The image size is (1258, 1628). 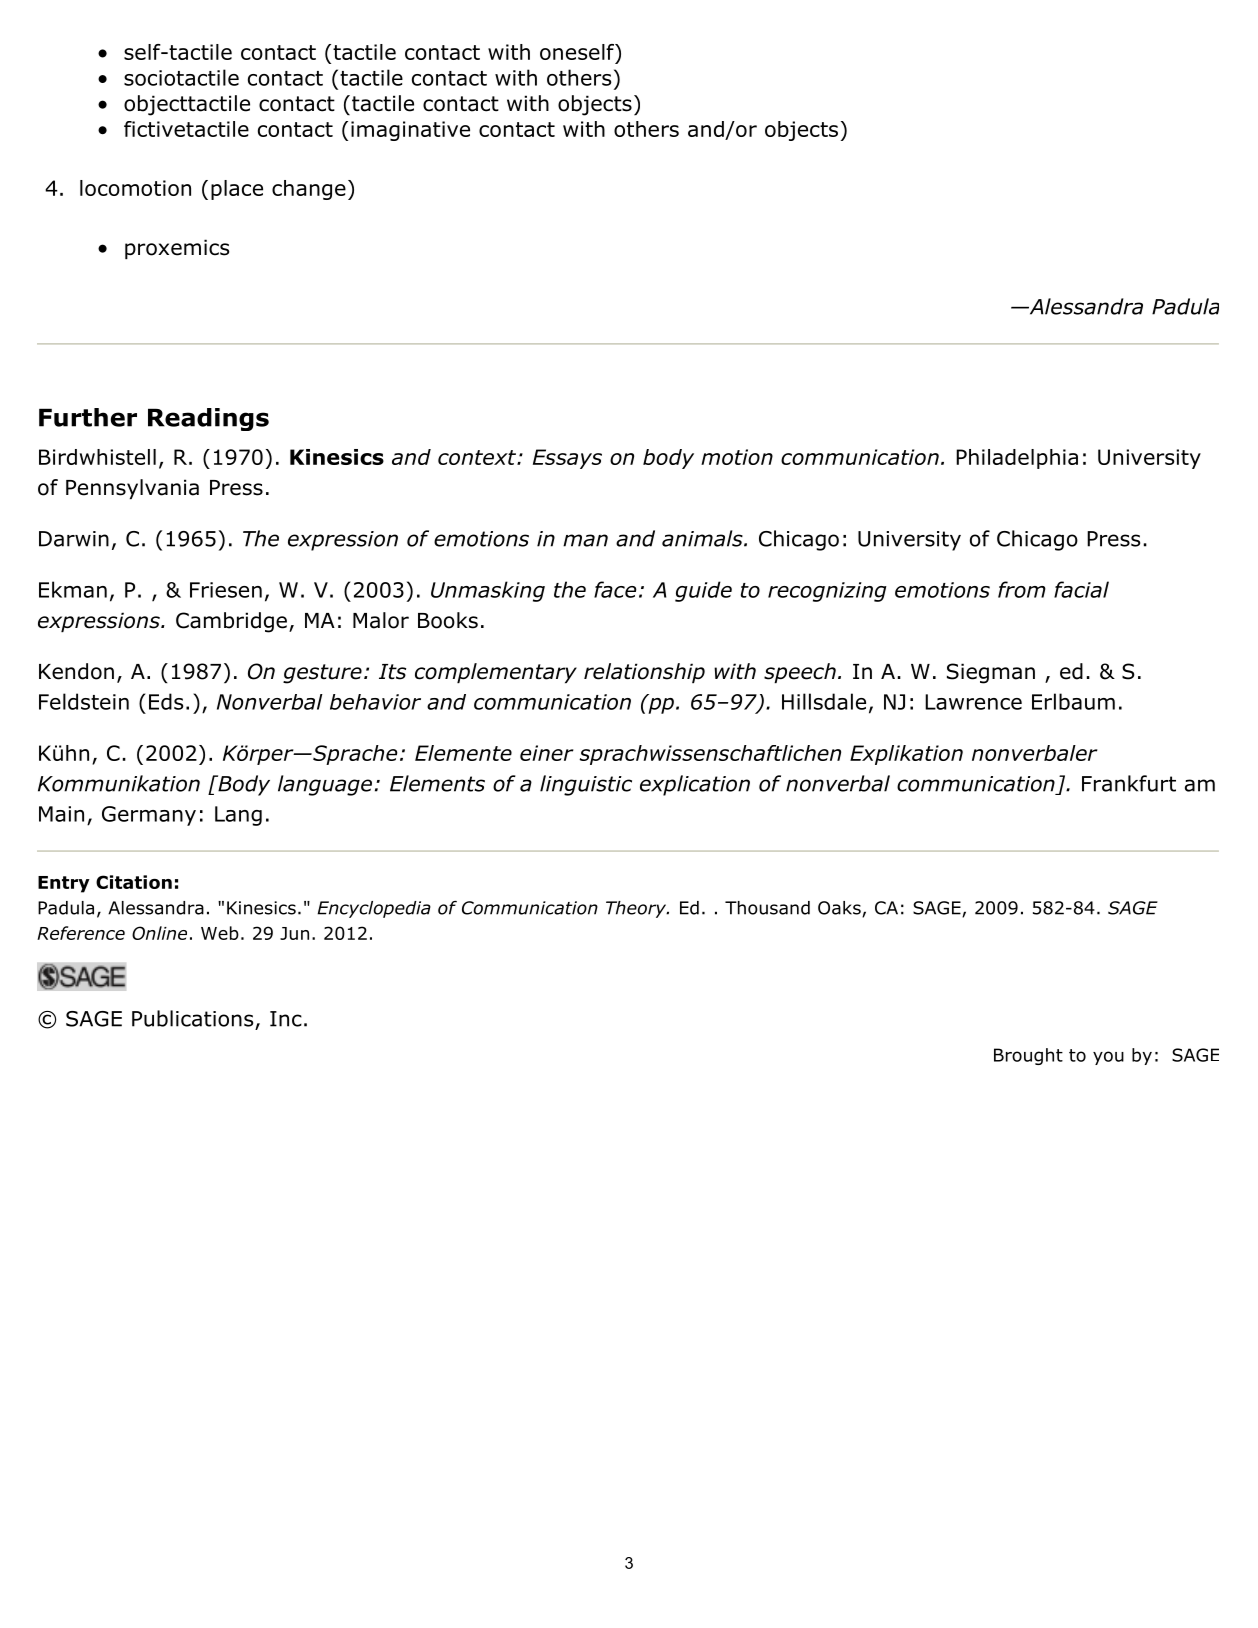 What do you see at coordinates (637, 909) in the page?
I see `Theory` at bounding box center [637, 909].
